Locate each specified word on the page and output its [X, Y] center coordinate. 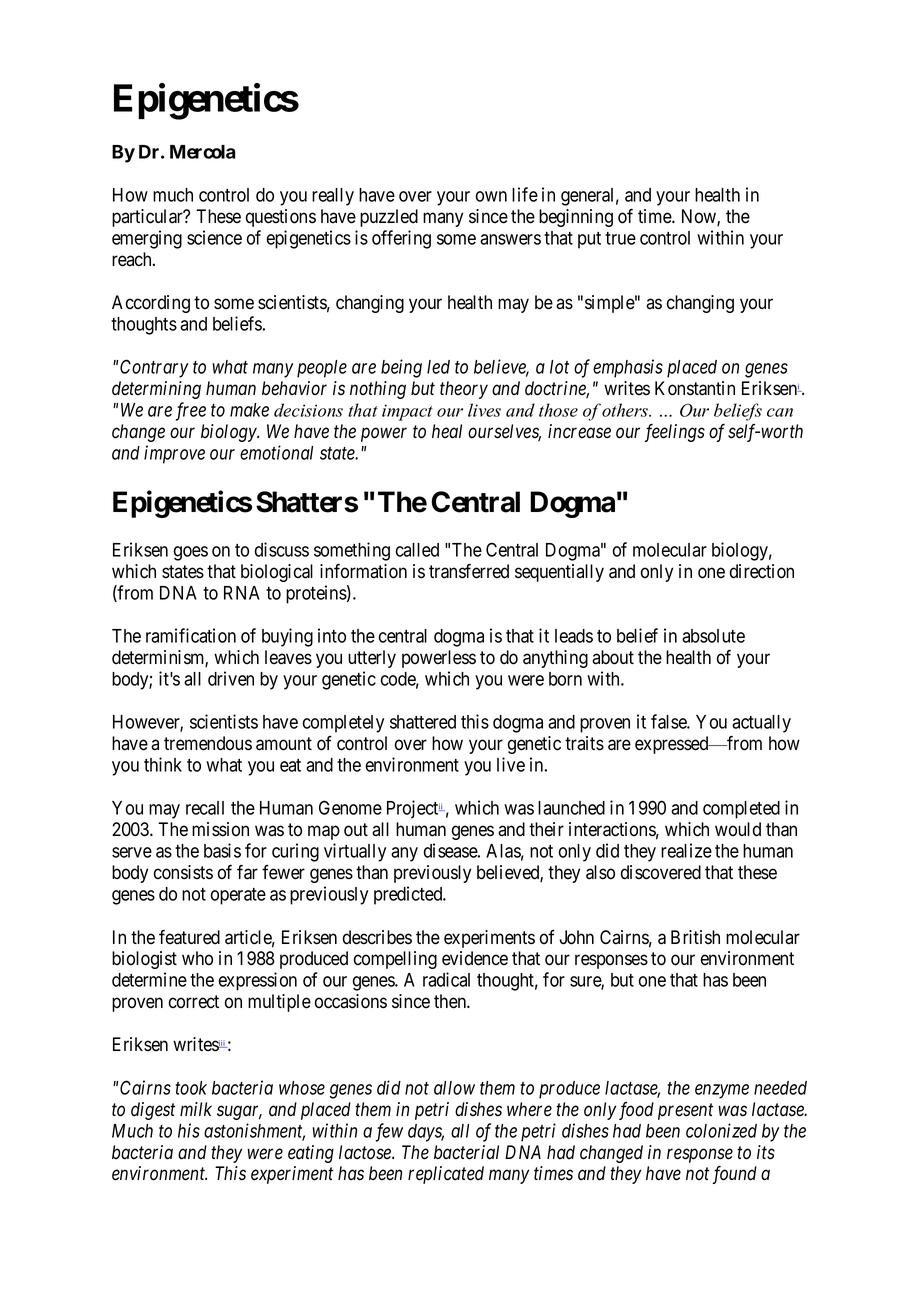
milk [196, 1109]
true [620, 238]
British [695, 937]
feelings [674, 433]
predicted [409, 895]
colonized [721, 1130]
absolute [713, 636]
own [491, 196]
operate [238, 896]
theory [464, 390]
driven [231, 678]
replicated [446, 1175]
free [191, 411]
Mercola [203, 152]
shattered [423, 722]
